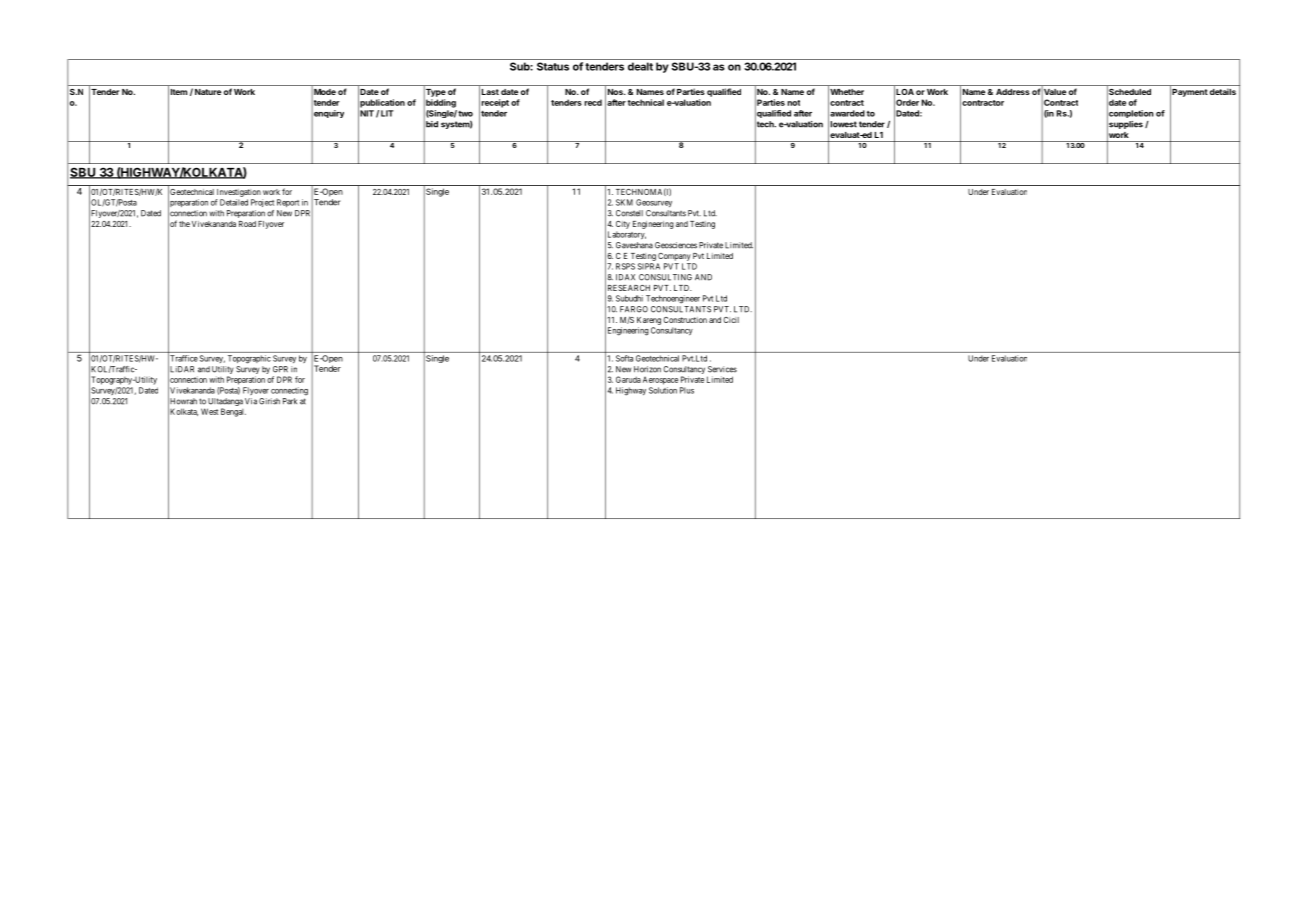  I want to click on dealt, so click(640, 66).
